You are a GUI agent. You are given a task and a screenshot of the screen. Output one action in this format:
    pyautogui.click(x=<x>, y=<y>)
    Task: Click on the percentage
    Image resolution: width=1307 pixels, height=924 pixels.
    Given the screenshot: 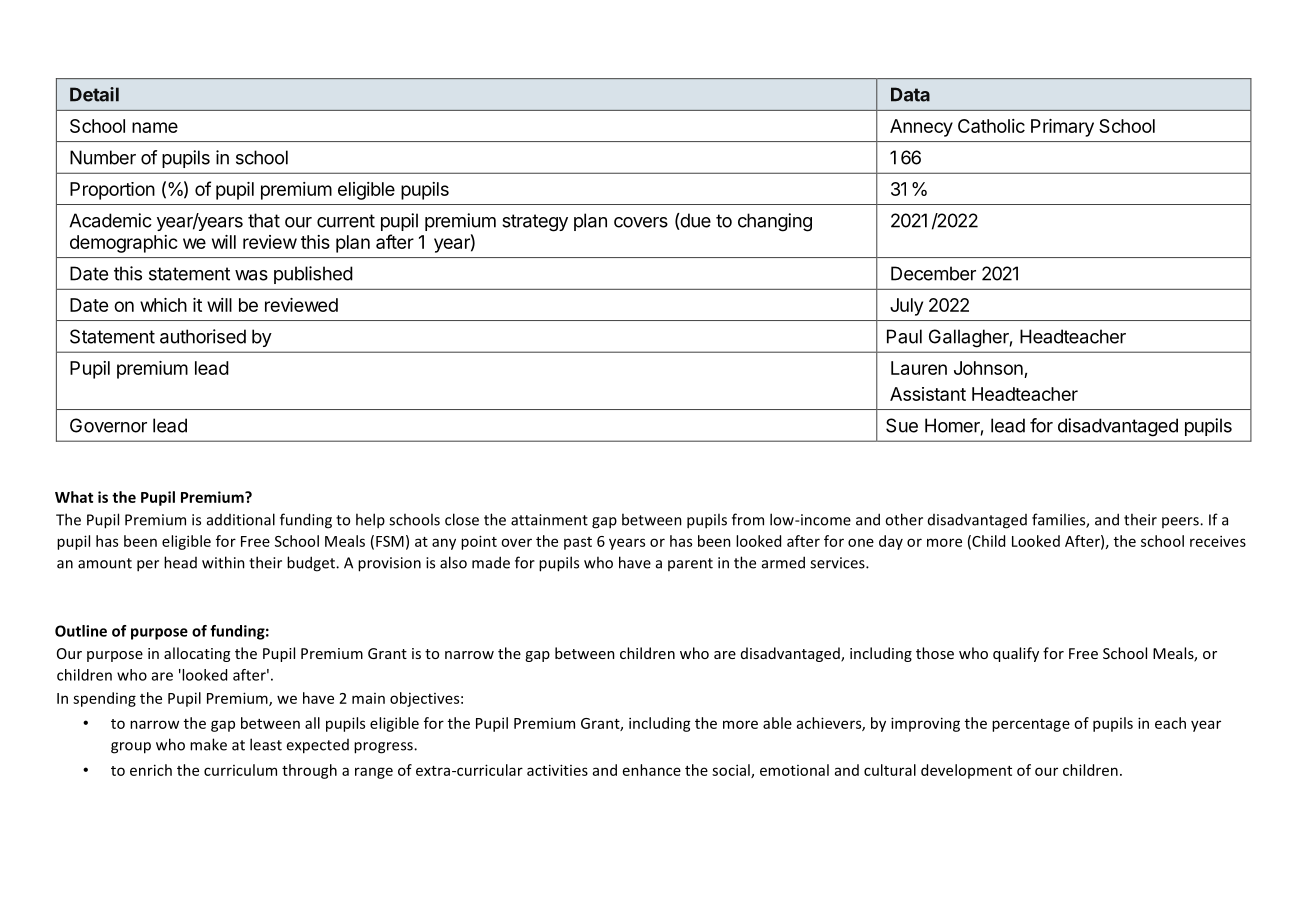 What is the action you would take?
    pyautogui.click(x=1031, y=725)
